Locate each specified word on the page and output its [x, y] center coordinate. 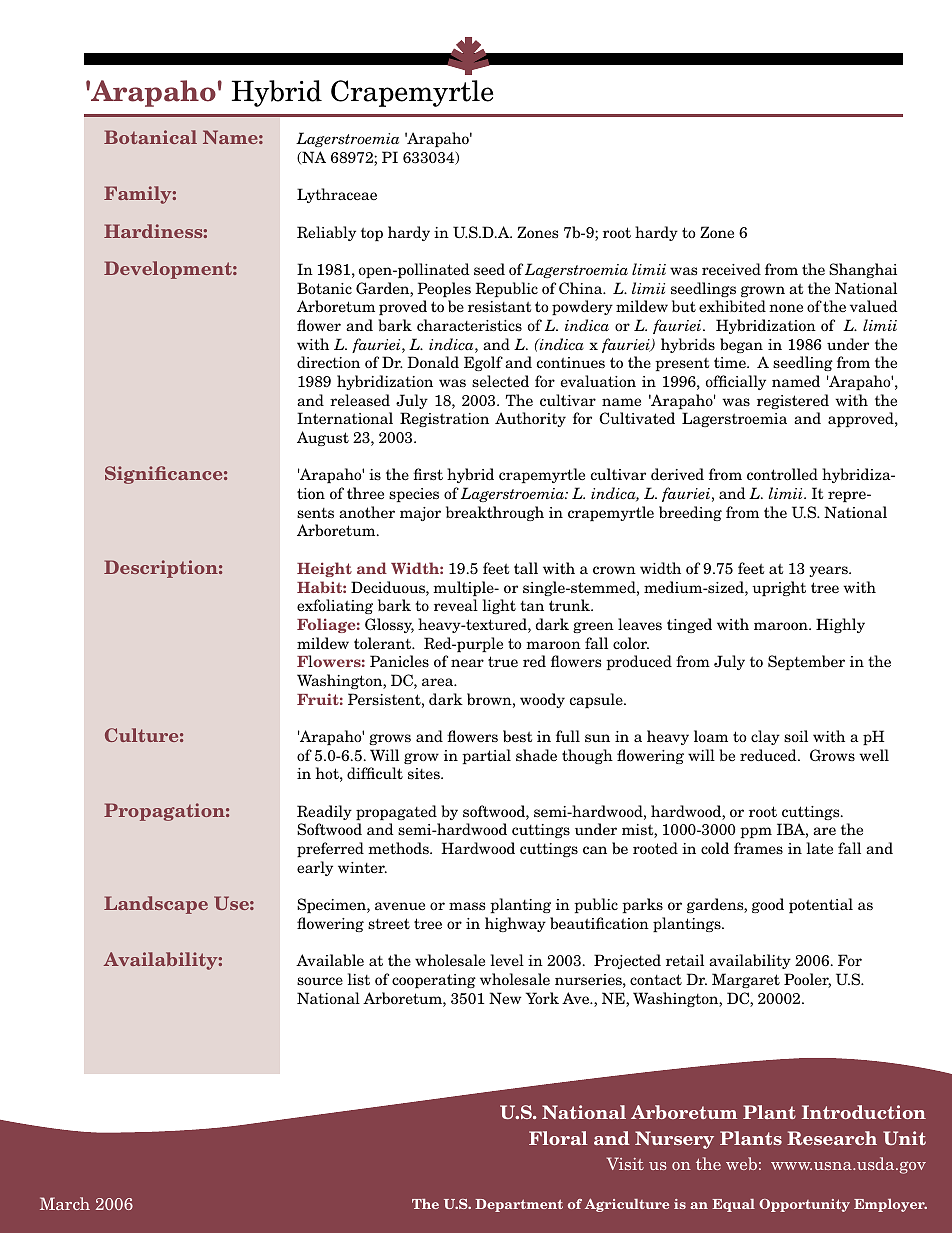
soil [796, 736]
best [517, 736]
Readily [324, 812]
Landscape [156, 905]
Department [519, 1205]
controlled [782, 474]
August [323, 438]
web [741, 1163]
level [507, 960]
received [731, 269]
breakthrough [495, 513]
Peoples [444, 289]
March [65, 1203]
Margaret [746, 980]
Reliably [326, 233]
